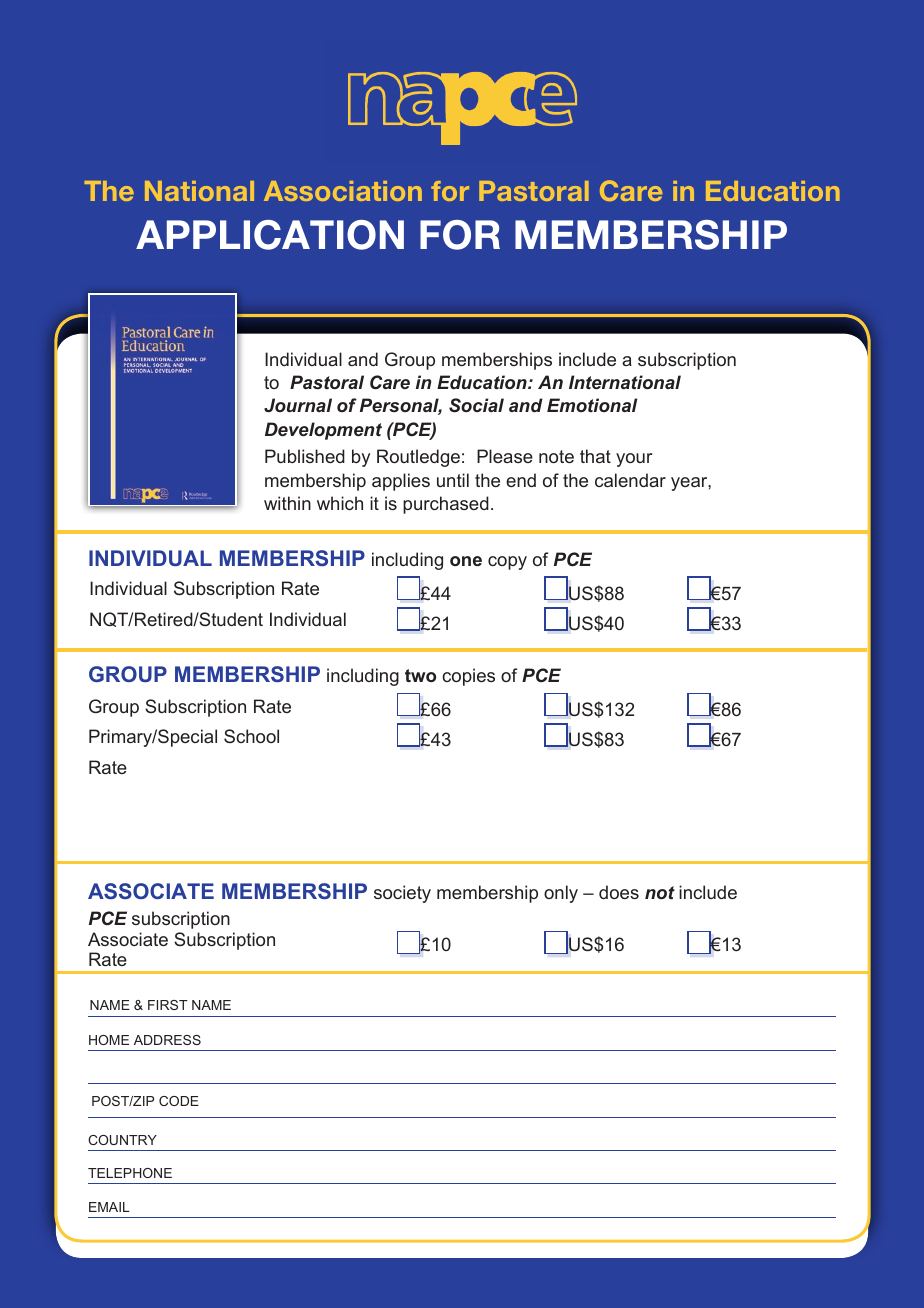 This screenshot has width=924, height=1308. I want to click on two, so click(420, 675).
